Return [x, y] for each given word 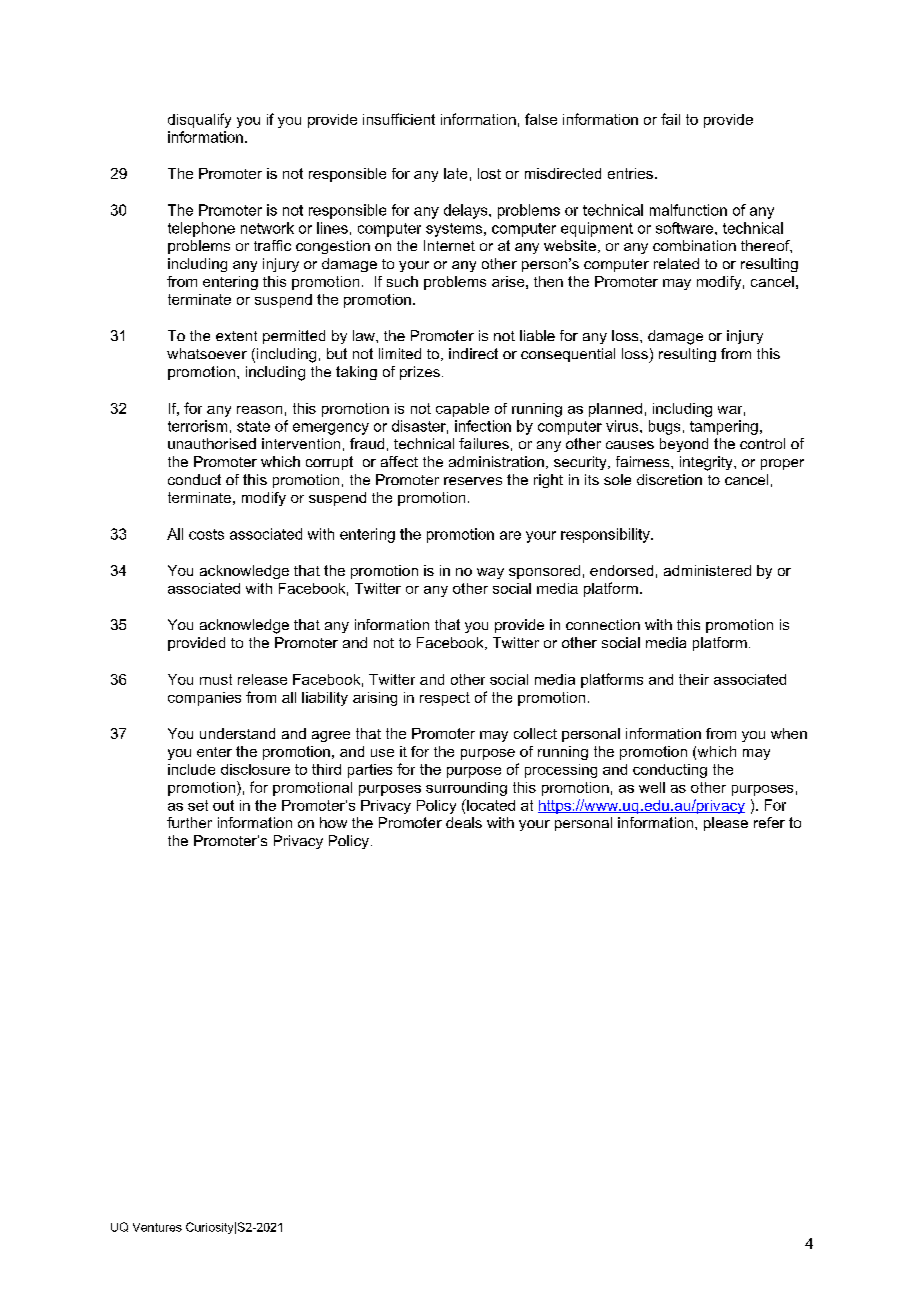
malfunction [688, 210]
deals [464, 822]
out [223, 805]
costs [206, 534]
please [726, 824]
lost [489, 173]
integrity [707, 463]
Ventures [157, 1227]
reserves [473, 481]
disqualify [199, 120]
